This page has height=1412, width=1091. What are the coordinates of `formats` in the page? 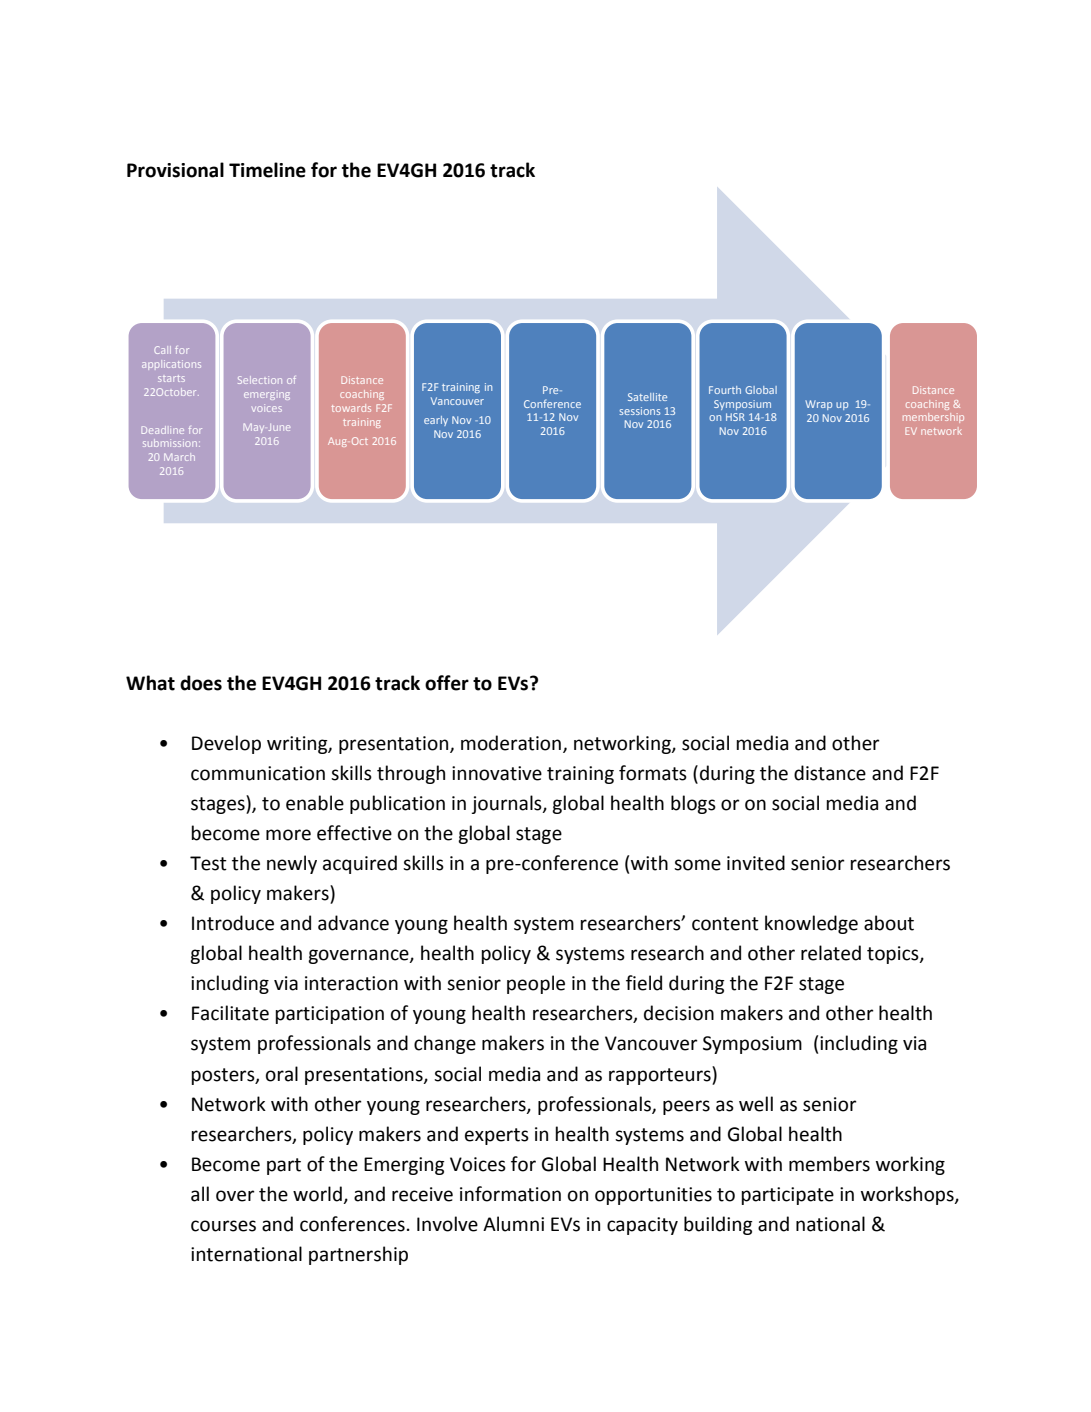 It's located at (653, 773).
